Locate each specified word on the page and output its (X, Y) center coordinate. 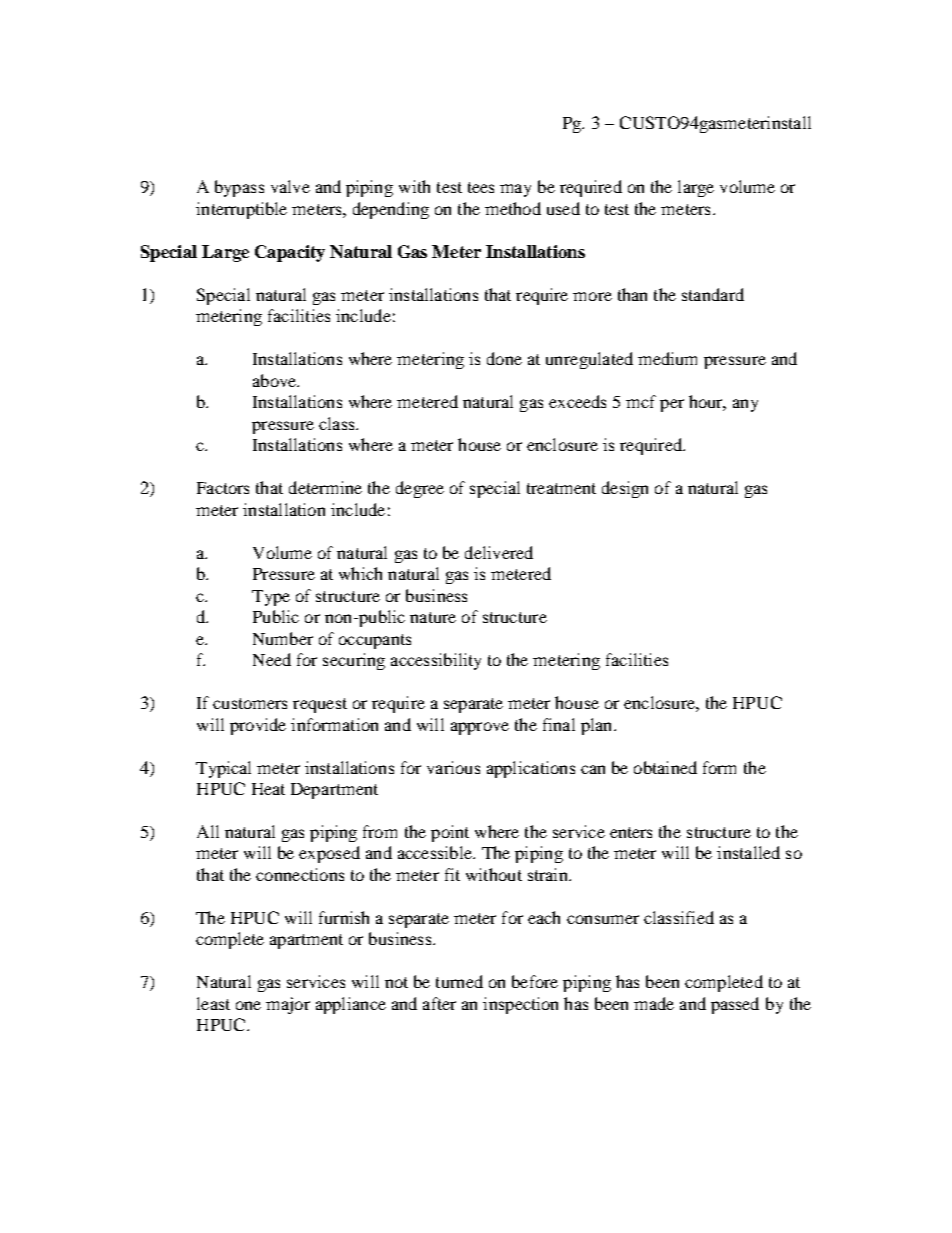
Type (271, 598)
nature (433, 617)
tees (481, 187)
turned (459, 981)
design (625, 489)
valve (290, 186)
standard (713, 294)
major (288, 1005)
